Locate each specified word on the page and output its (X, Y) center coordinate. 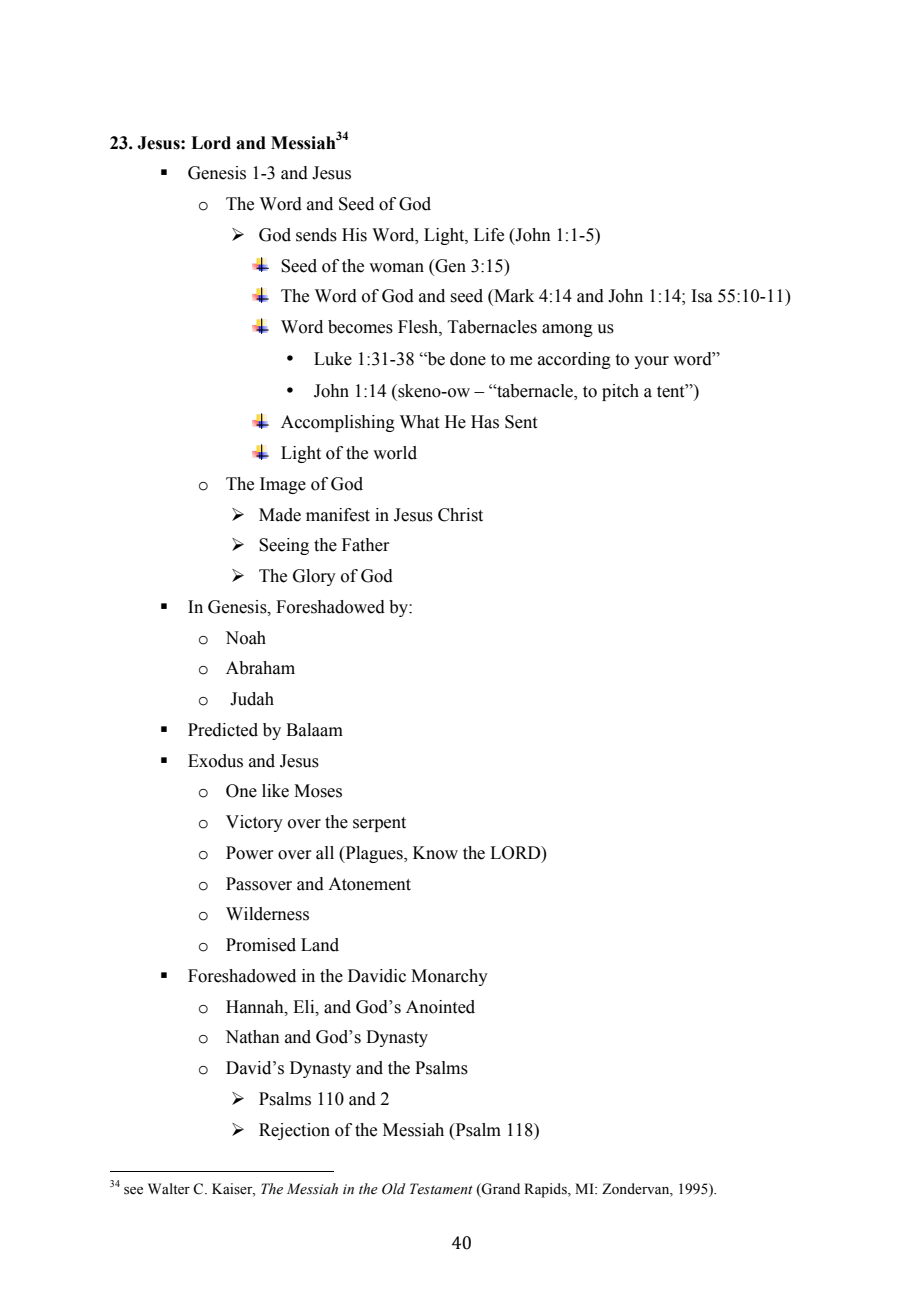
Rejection (294, 1131)
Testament (441, 1189)
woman (396, 268)
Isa (702, 296)
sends (316, 235)
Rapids (546, 1190)
